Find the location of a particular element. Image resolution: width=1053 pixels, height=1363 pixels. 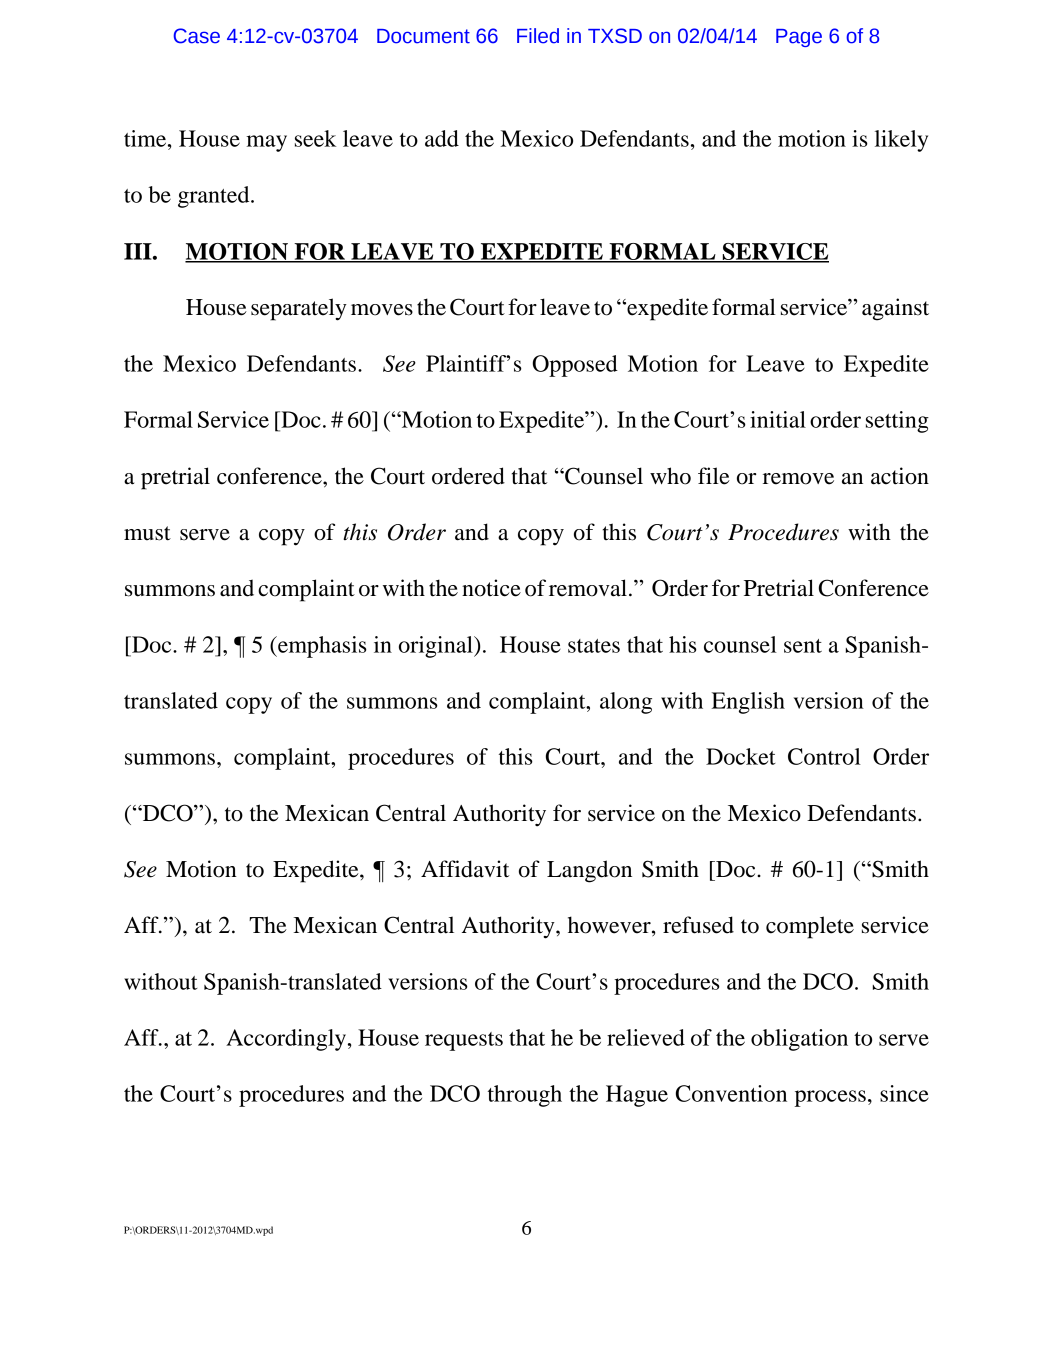

along is located at coordinates (626, 703).
